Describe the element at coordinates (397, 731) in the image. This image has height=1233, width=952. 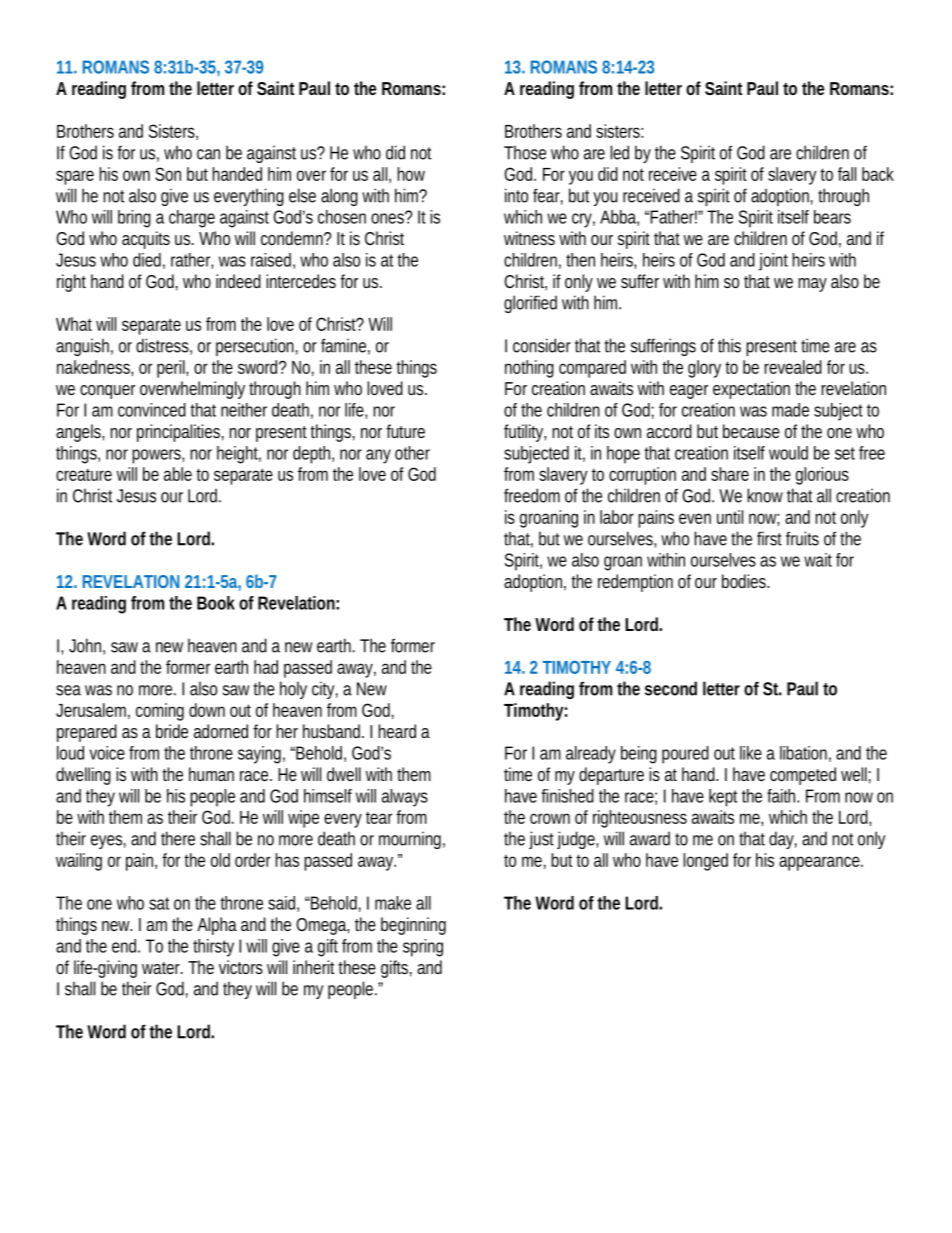
I see `heard` at that location.
